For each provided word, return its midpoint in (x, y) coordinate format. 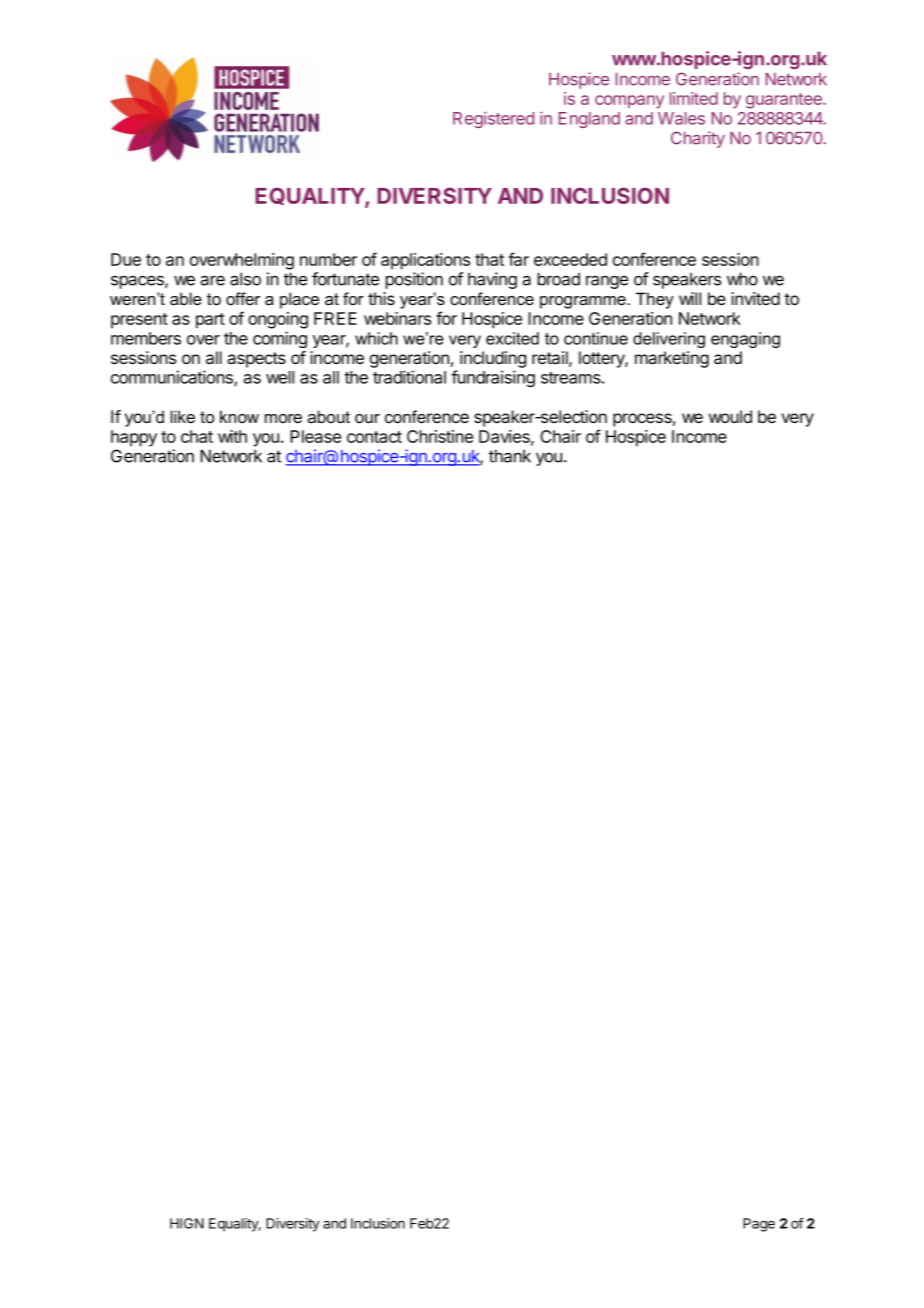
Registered (493, 119)
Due (126, 259)
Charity (698, 139)
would (730, 416)
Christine (440, 436)
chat (197, 436)
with (232, 436)
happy (134, 438)
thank (510, 456)
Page (759, 1225)
